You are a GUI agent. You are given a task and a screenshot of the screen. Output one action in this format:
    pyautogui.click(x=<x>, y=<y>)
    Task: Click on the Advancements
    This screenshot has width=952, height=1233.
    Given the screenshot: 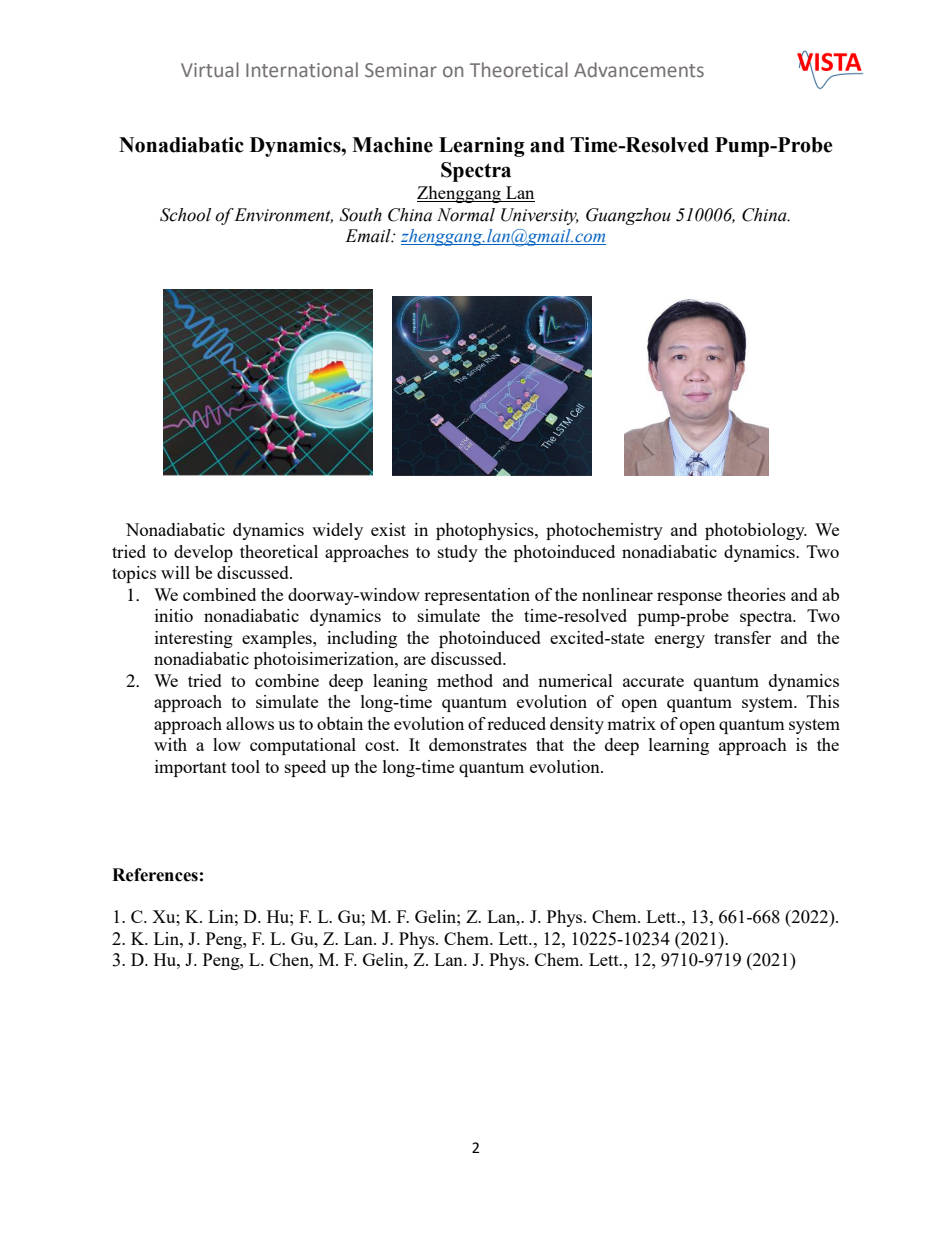 What is the action you would take?
    pyautogui.click(x=639, y=70)
